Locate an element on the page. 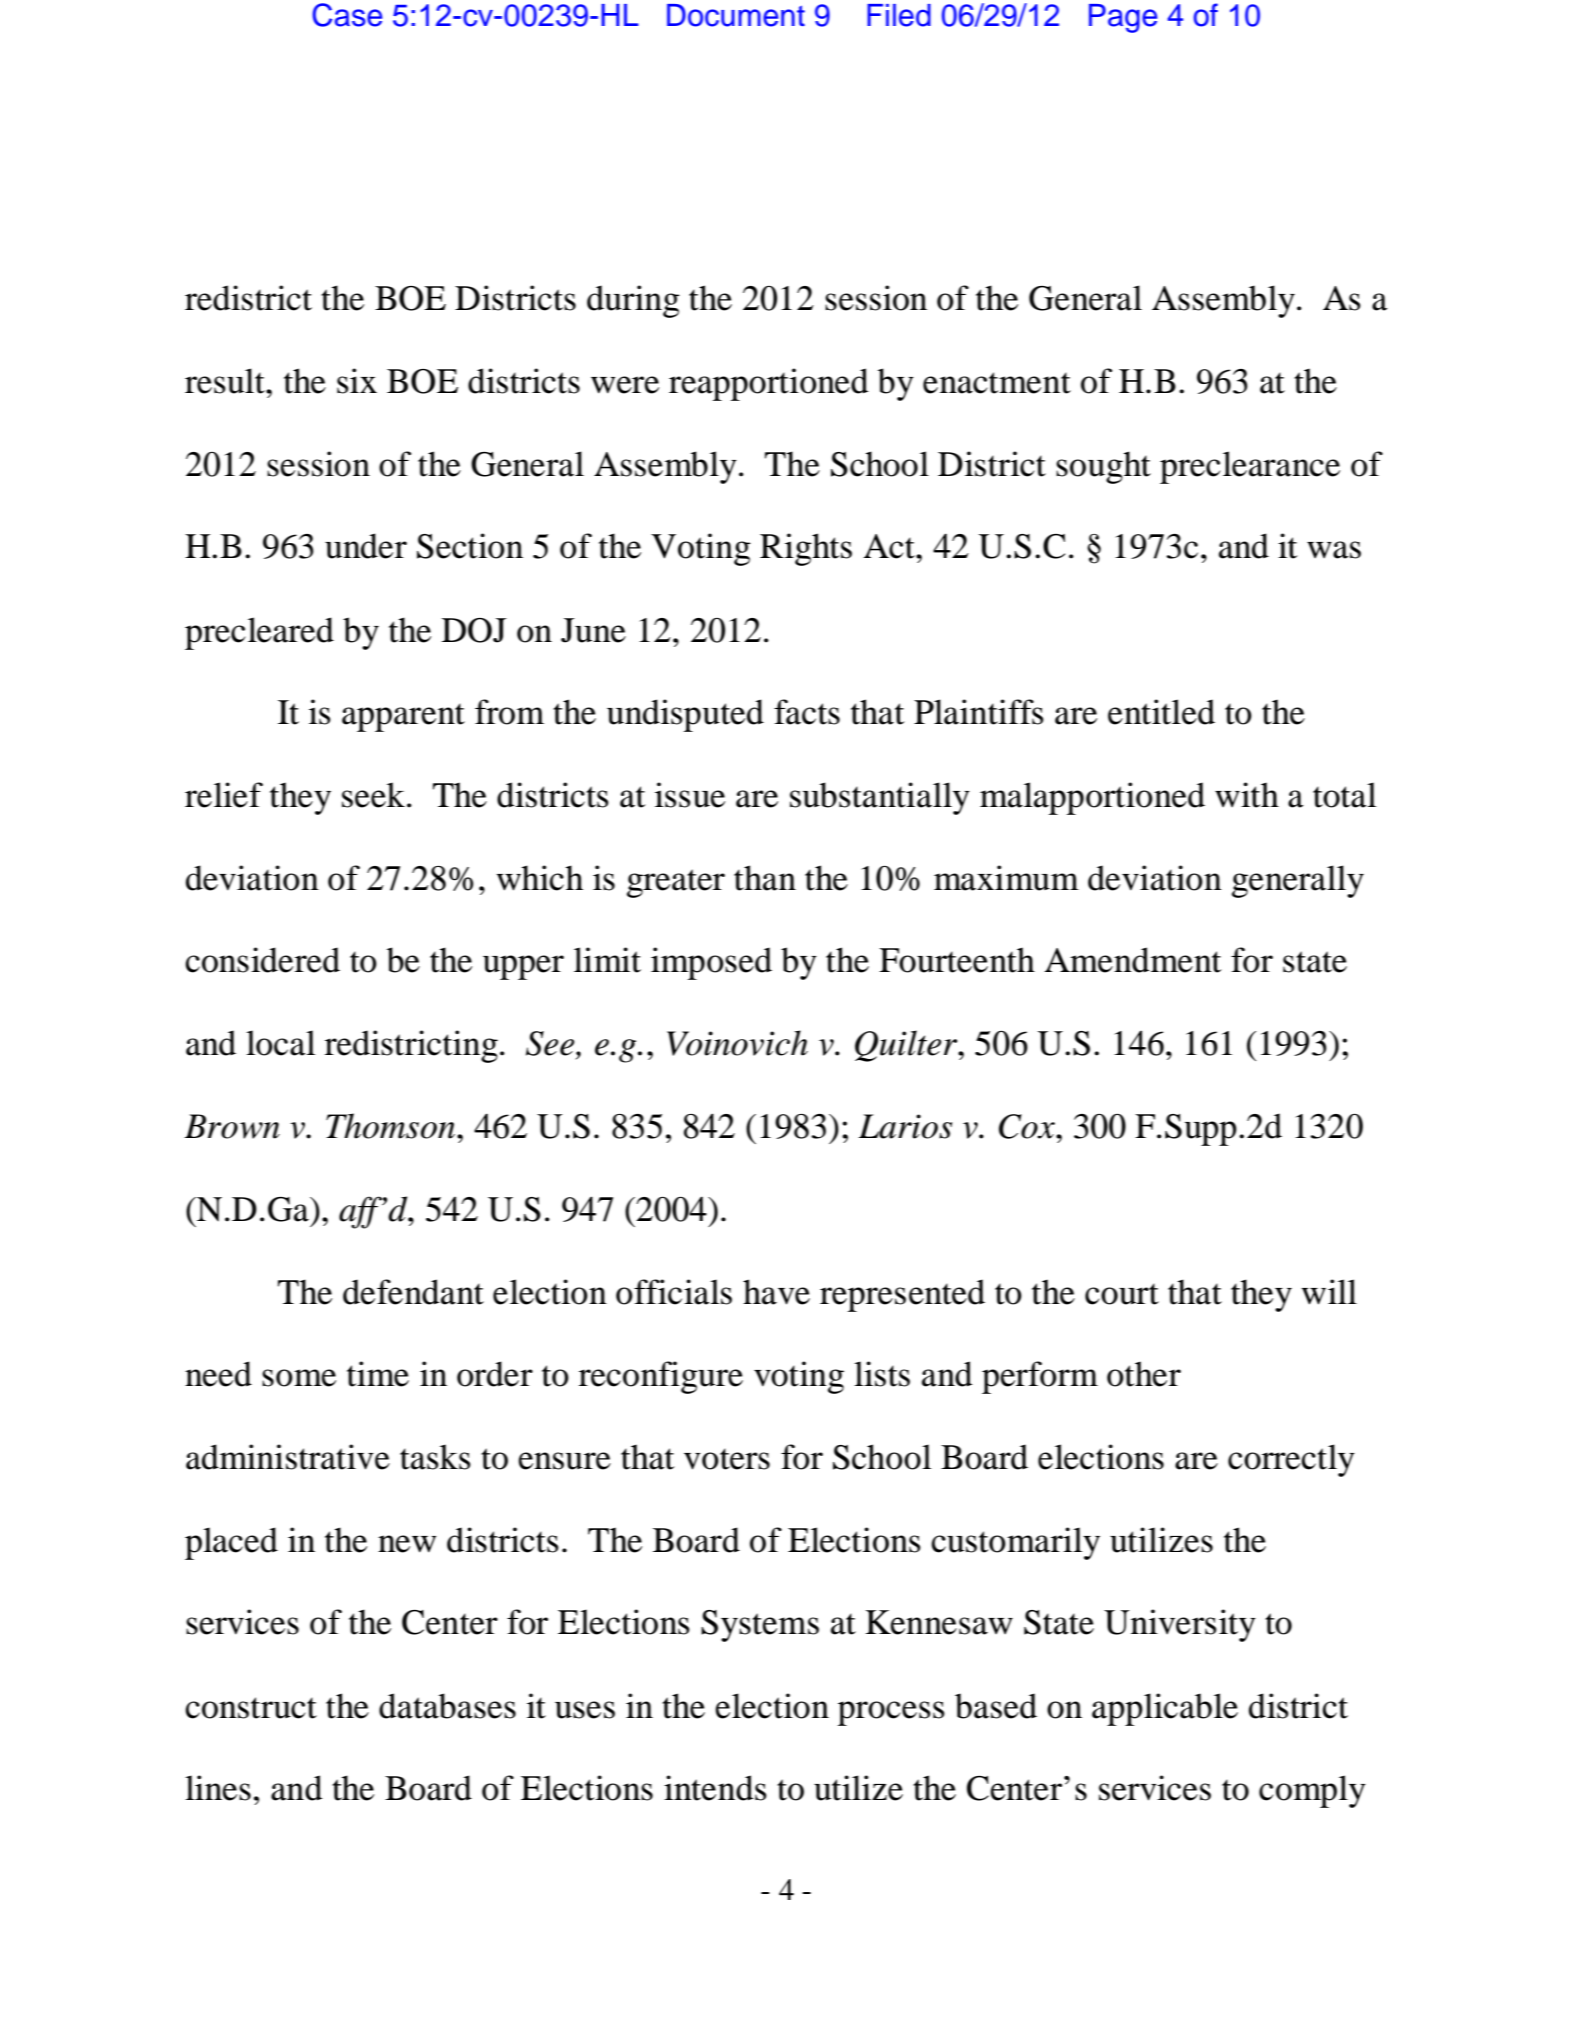 This document has height=2036, width=1573. Page is located at coordinates (1123, 18).
